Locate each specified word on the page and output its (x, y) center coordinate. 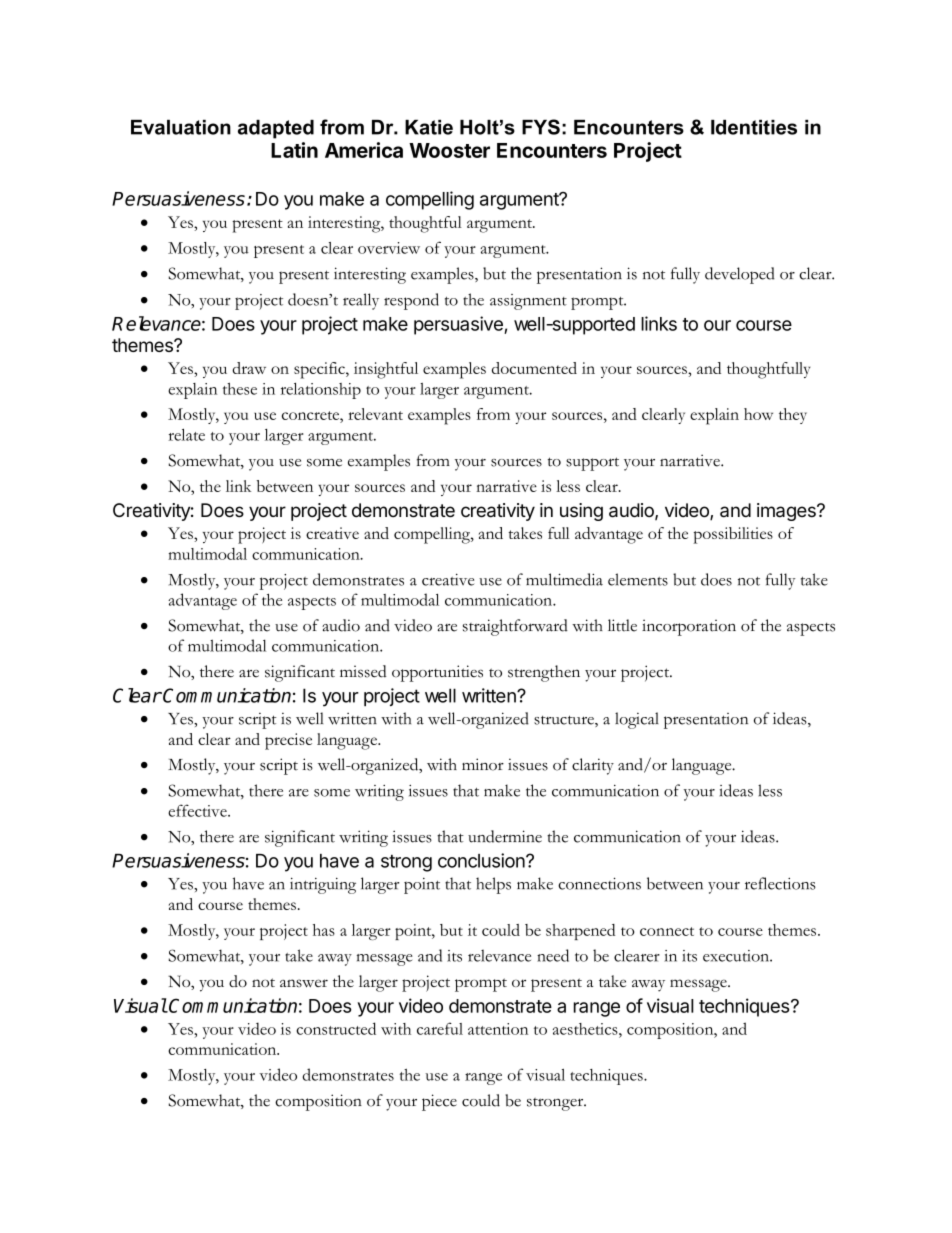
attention (498, 1029)
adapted (276, 129)
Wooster (449, 150)
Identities (754, 127)
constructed (336, 1028)
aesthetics (586, 1029)
